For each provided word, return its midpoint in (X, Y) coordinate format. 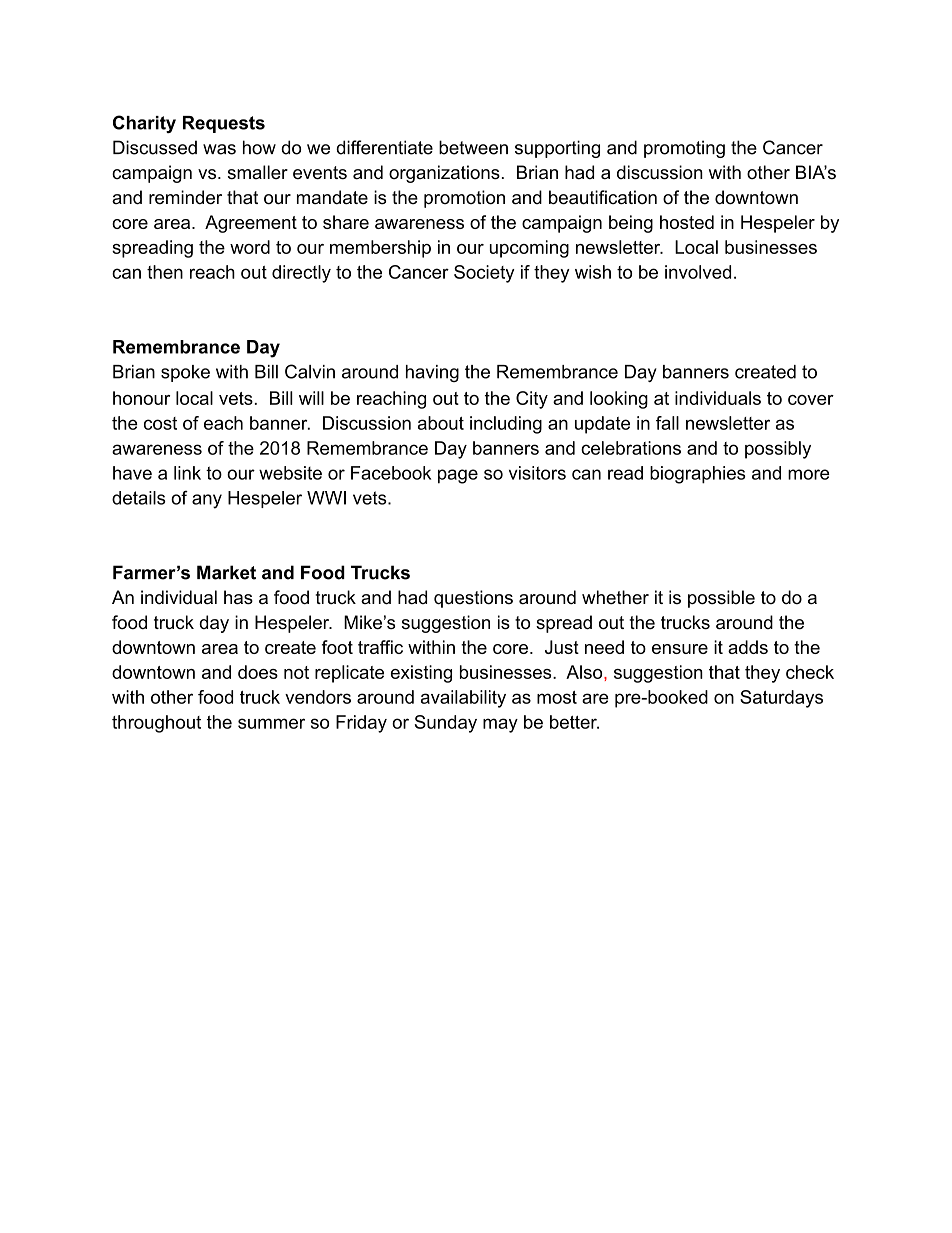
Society (484, 274)
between (473, 147)
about (441, 423)
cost (160, 423)
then (165, 272)
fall (667, 423)
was (219, 149)
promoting (684, 149)
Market (226, 572)
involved (698, 272)
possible (721, 599)
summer (271, 723)
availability (463, 699)
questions (473, 599)
